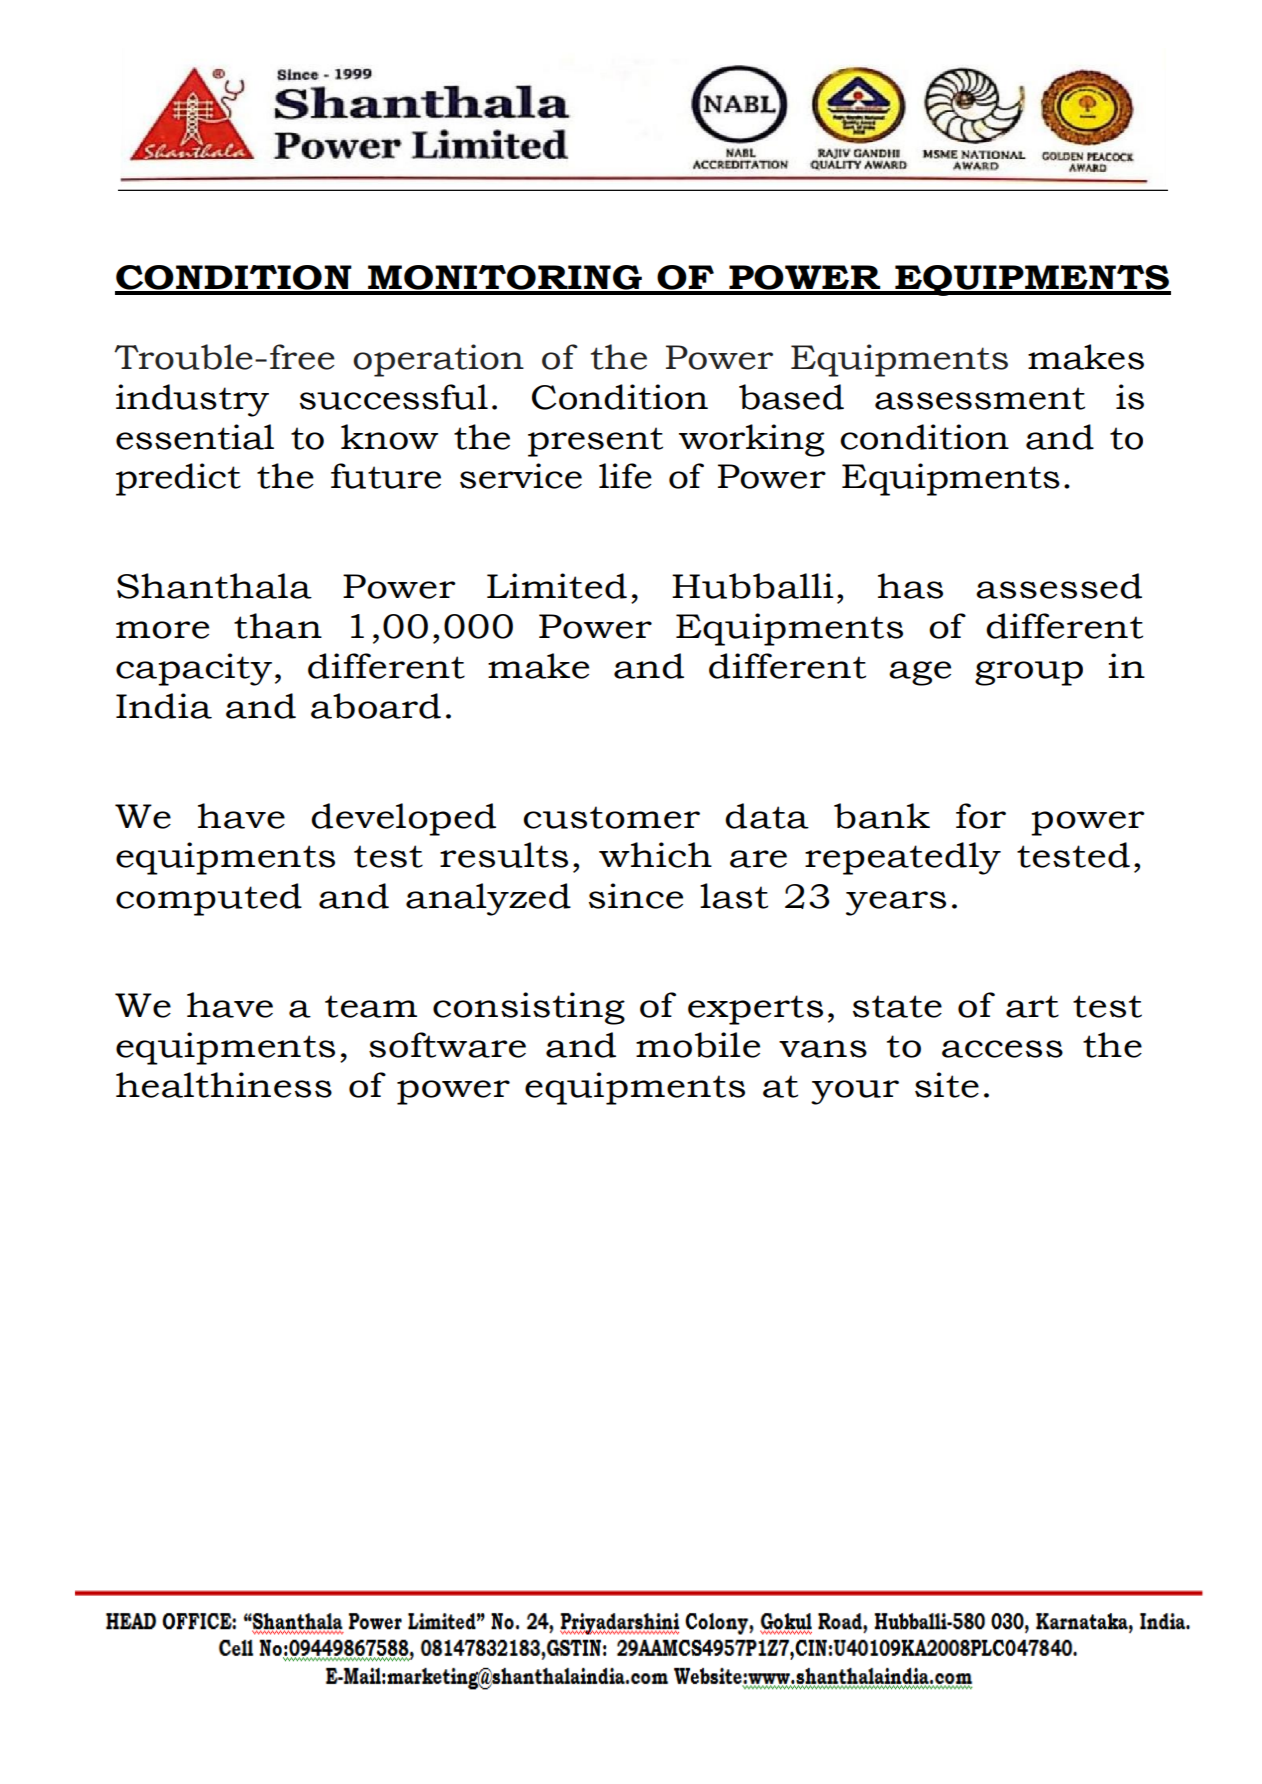 This document has width=1262, height=1784. What do you see at coordinates (910, 586) in the document?
I see `has` at bounding box center [910, 586].
